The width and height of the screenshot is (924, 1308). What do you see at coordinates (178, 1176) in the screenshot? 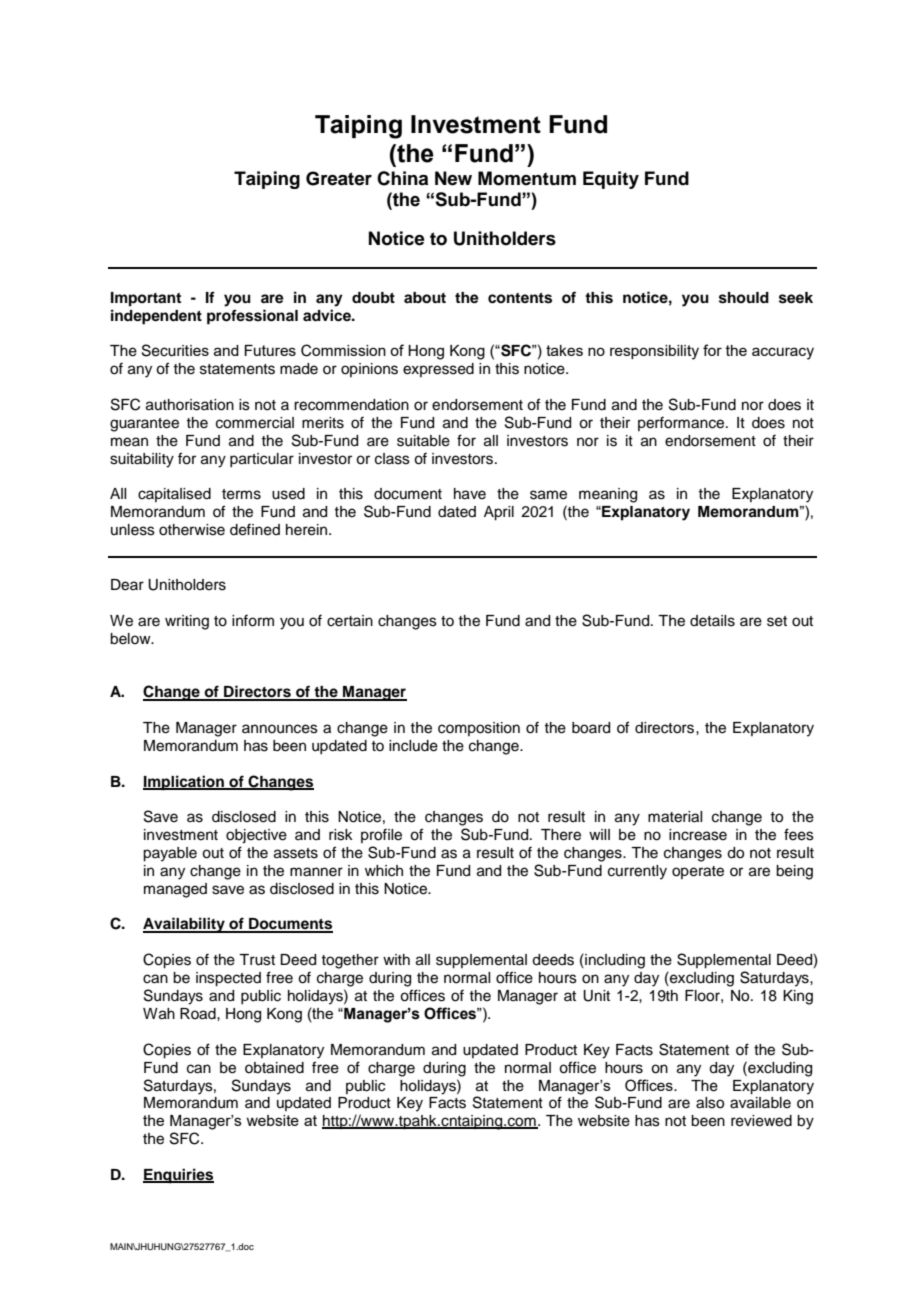
I see `Enquiries` at bounding box center [178, 1176].
